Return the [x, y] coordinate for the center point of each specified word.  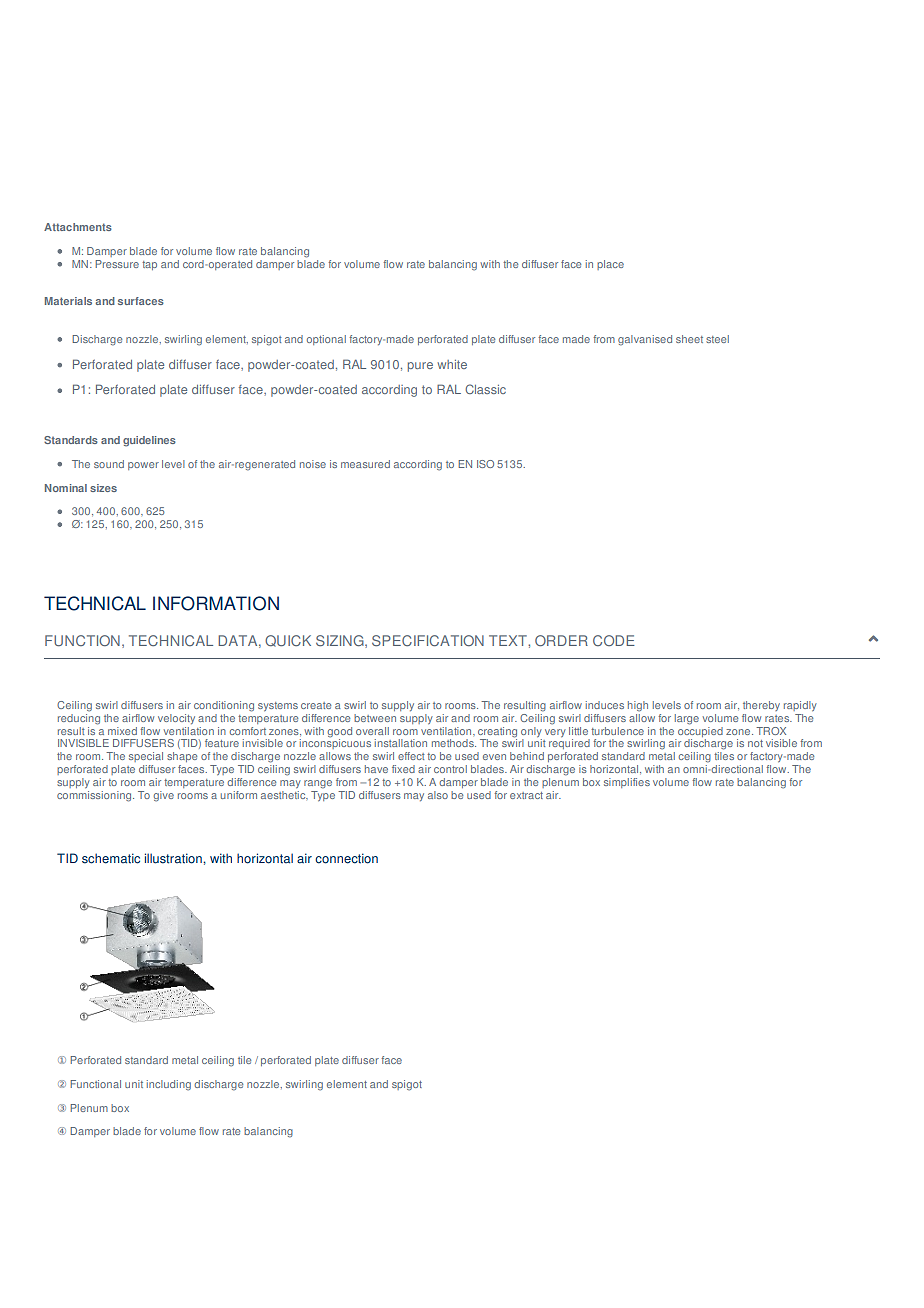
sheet [689, 339]
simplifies [627, 783]
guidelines [149, 441]
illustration [174, 858]
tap [149, 265]
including [169, 1085]
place [610, 265]
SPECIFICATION [428, 640]
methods [454, 743]
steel [717, 339]
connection [346, 858]
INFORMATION [216, 603]
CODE [614, 640]
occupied [700, 730]
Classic [485, 389]
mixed [122, 731]
